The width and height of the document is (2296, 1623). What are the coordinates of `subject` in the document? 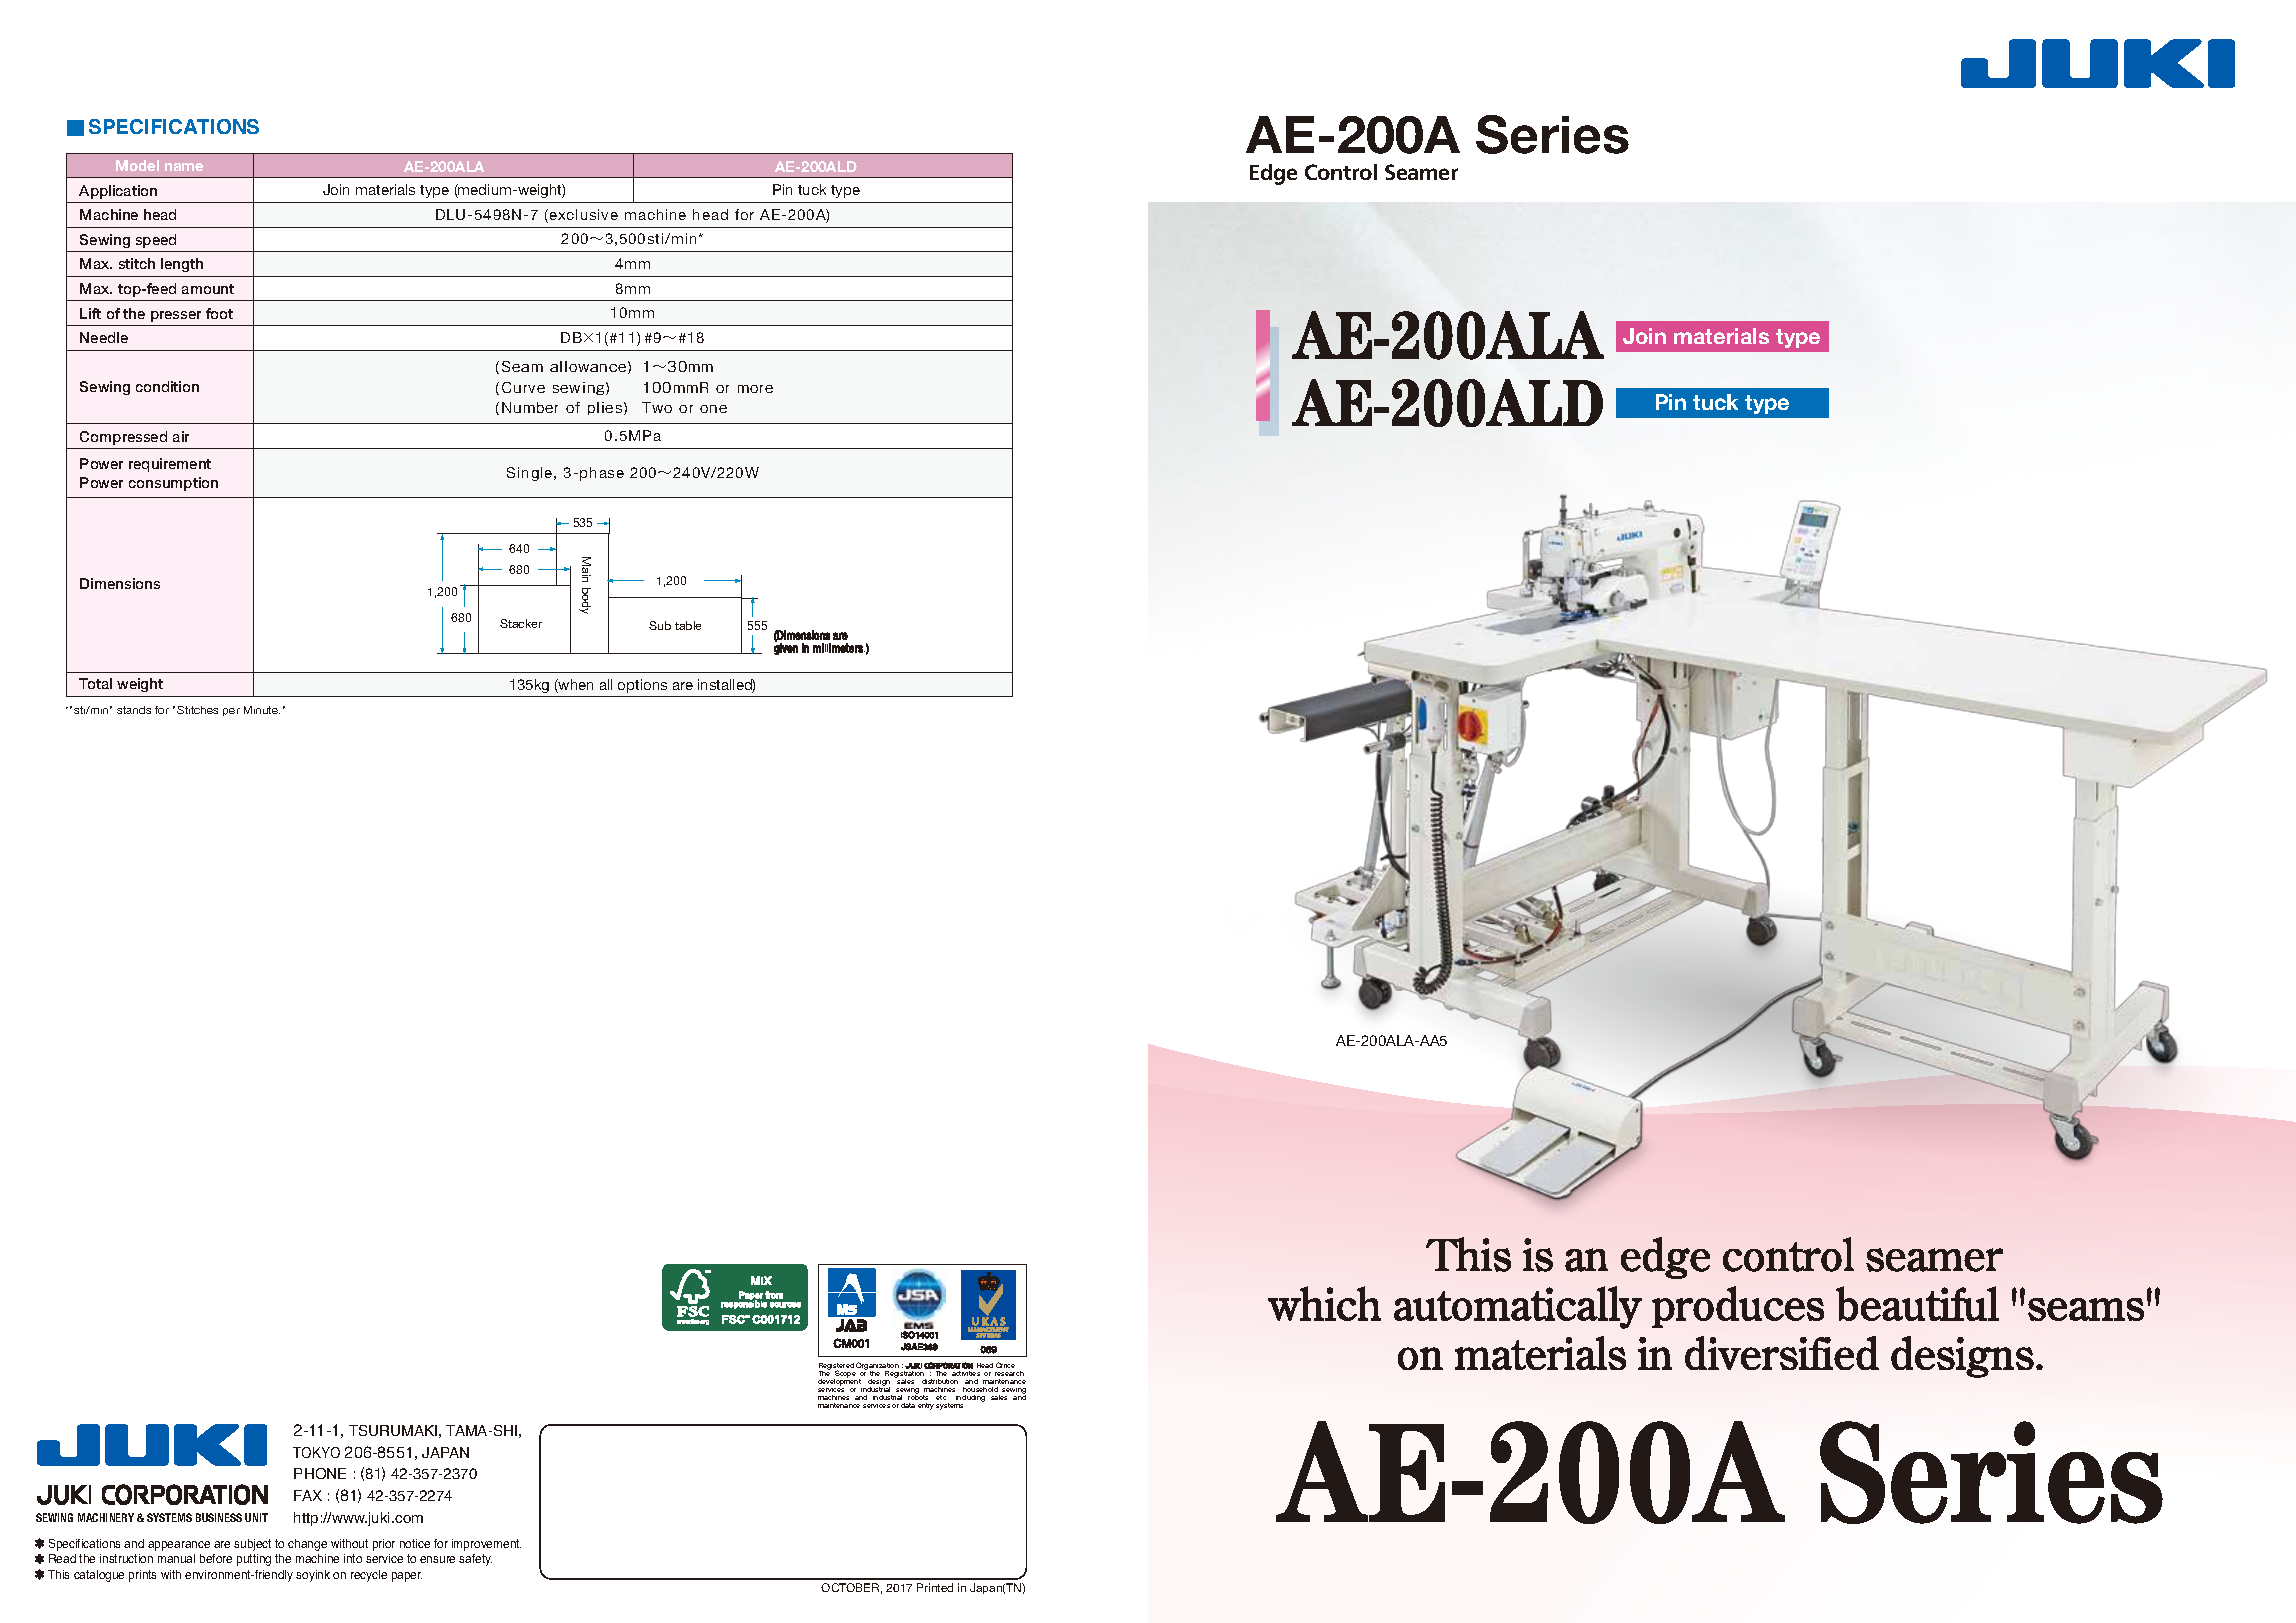 It's located at (252, 1545).
